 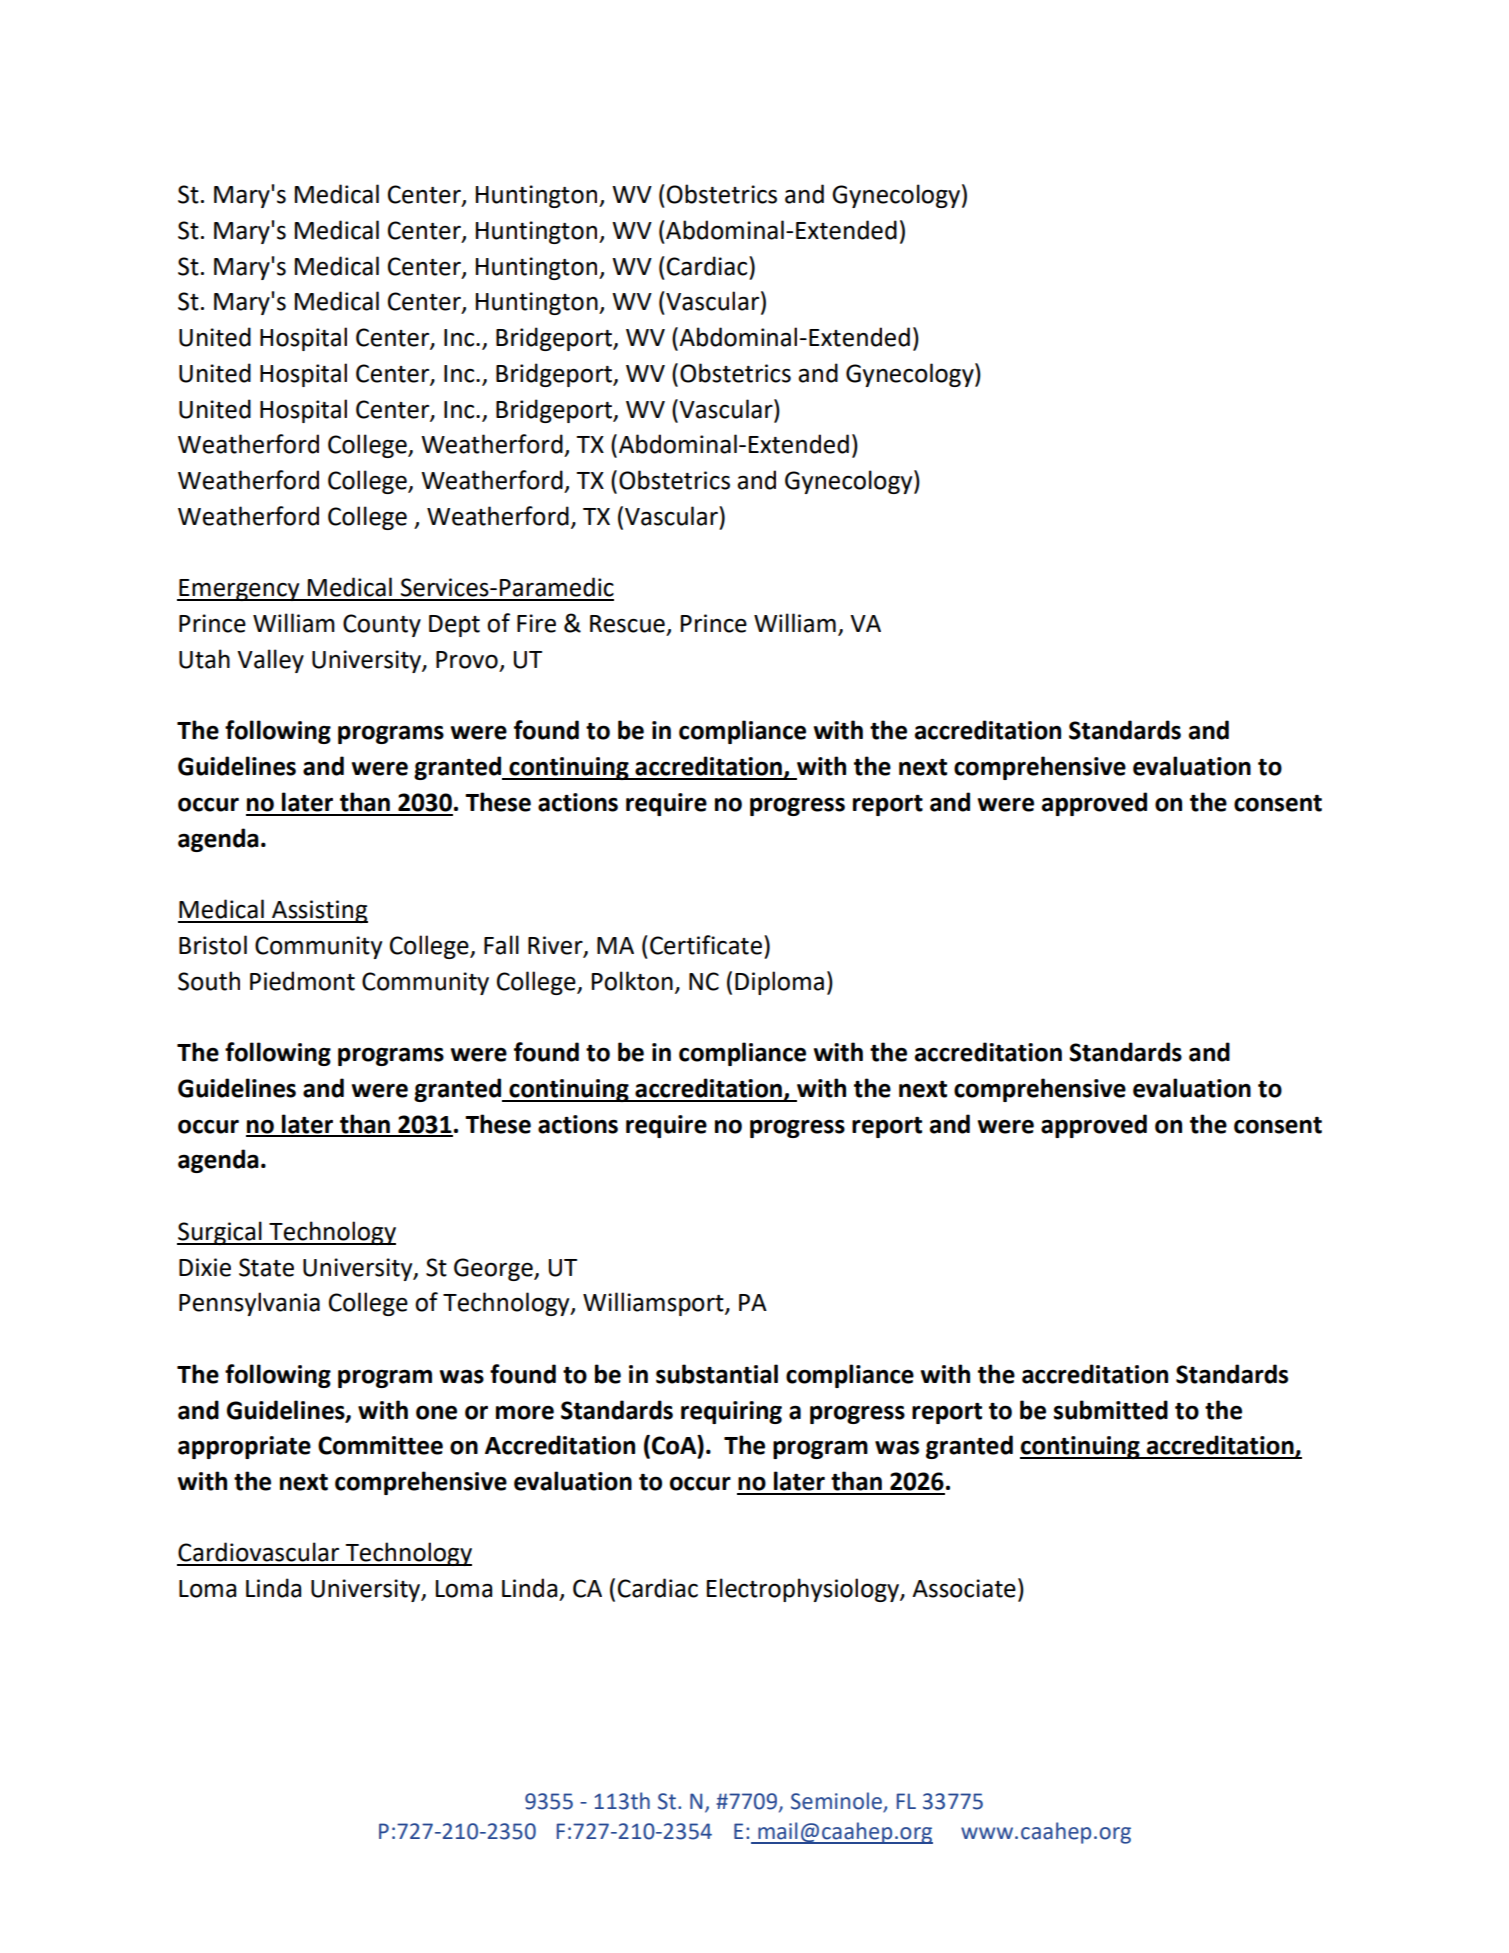 I want to click on Fire, so click(x=536, y=623).
